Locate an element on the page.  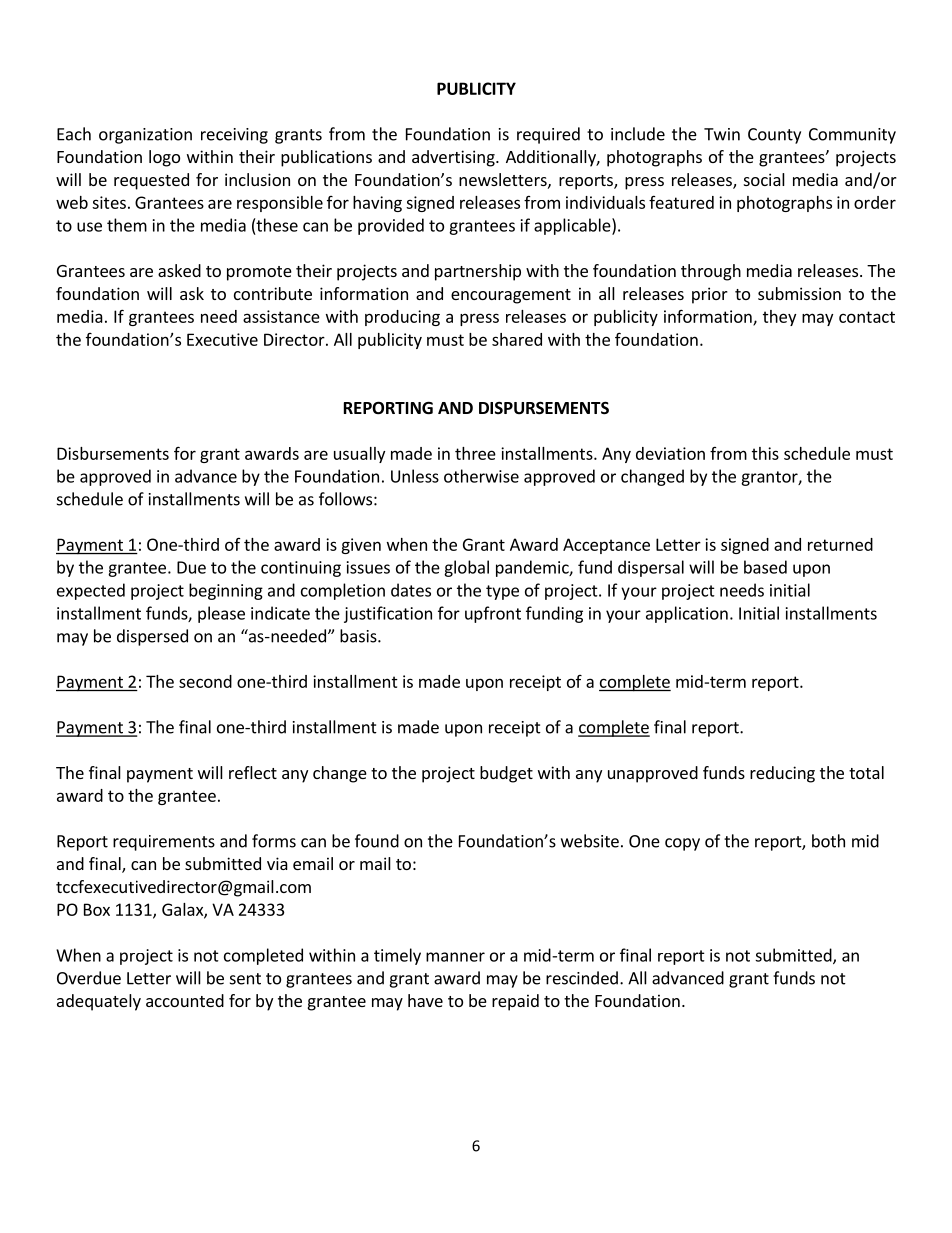
rescinded is located at coordinates (582, 978).
